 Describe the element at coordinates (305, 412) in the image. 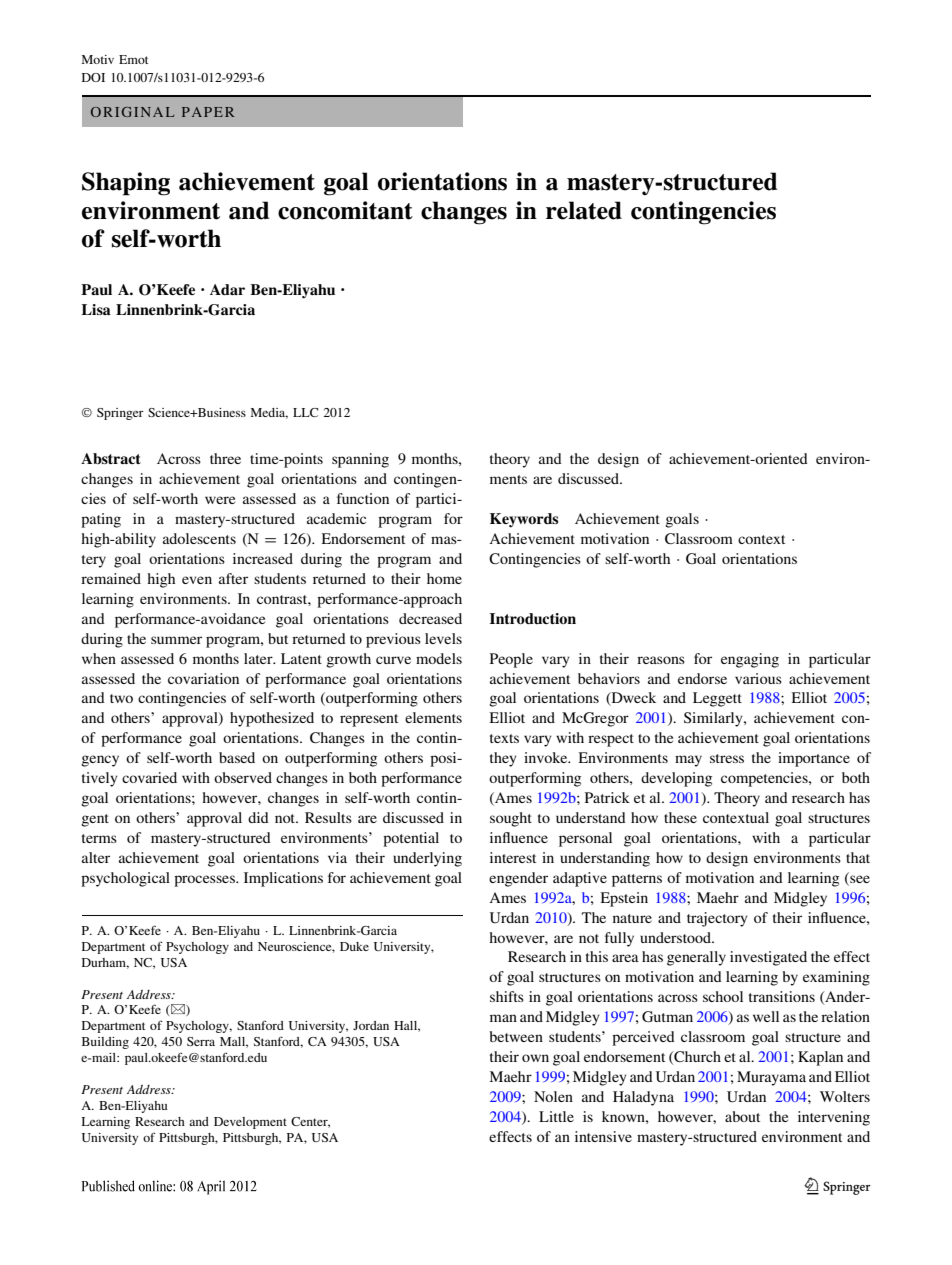

I see `LLC` at that location.
